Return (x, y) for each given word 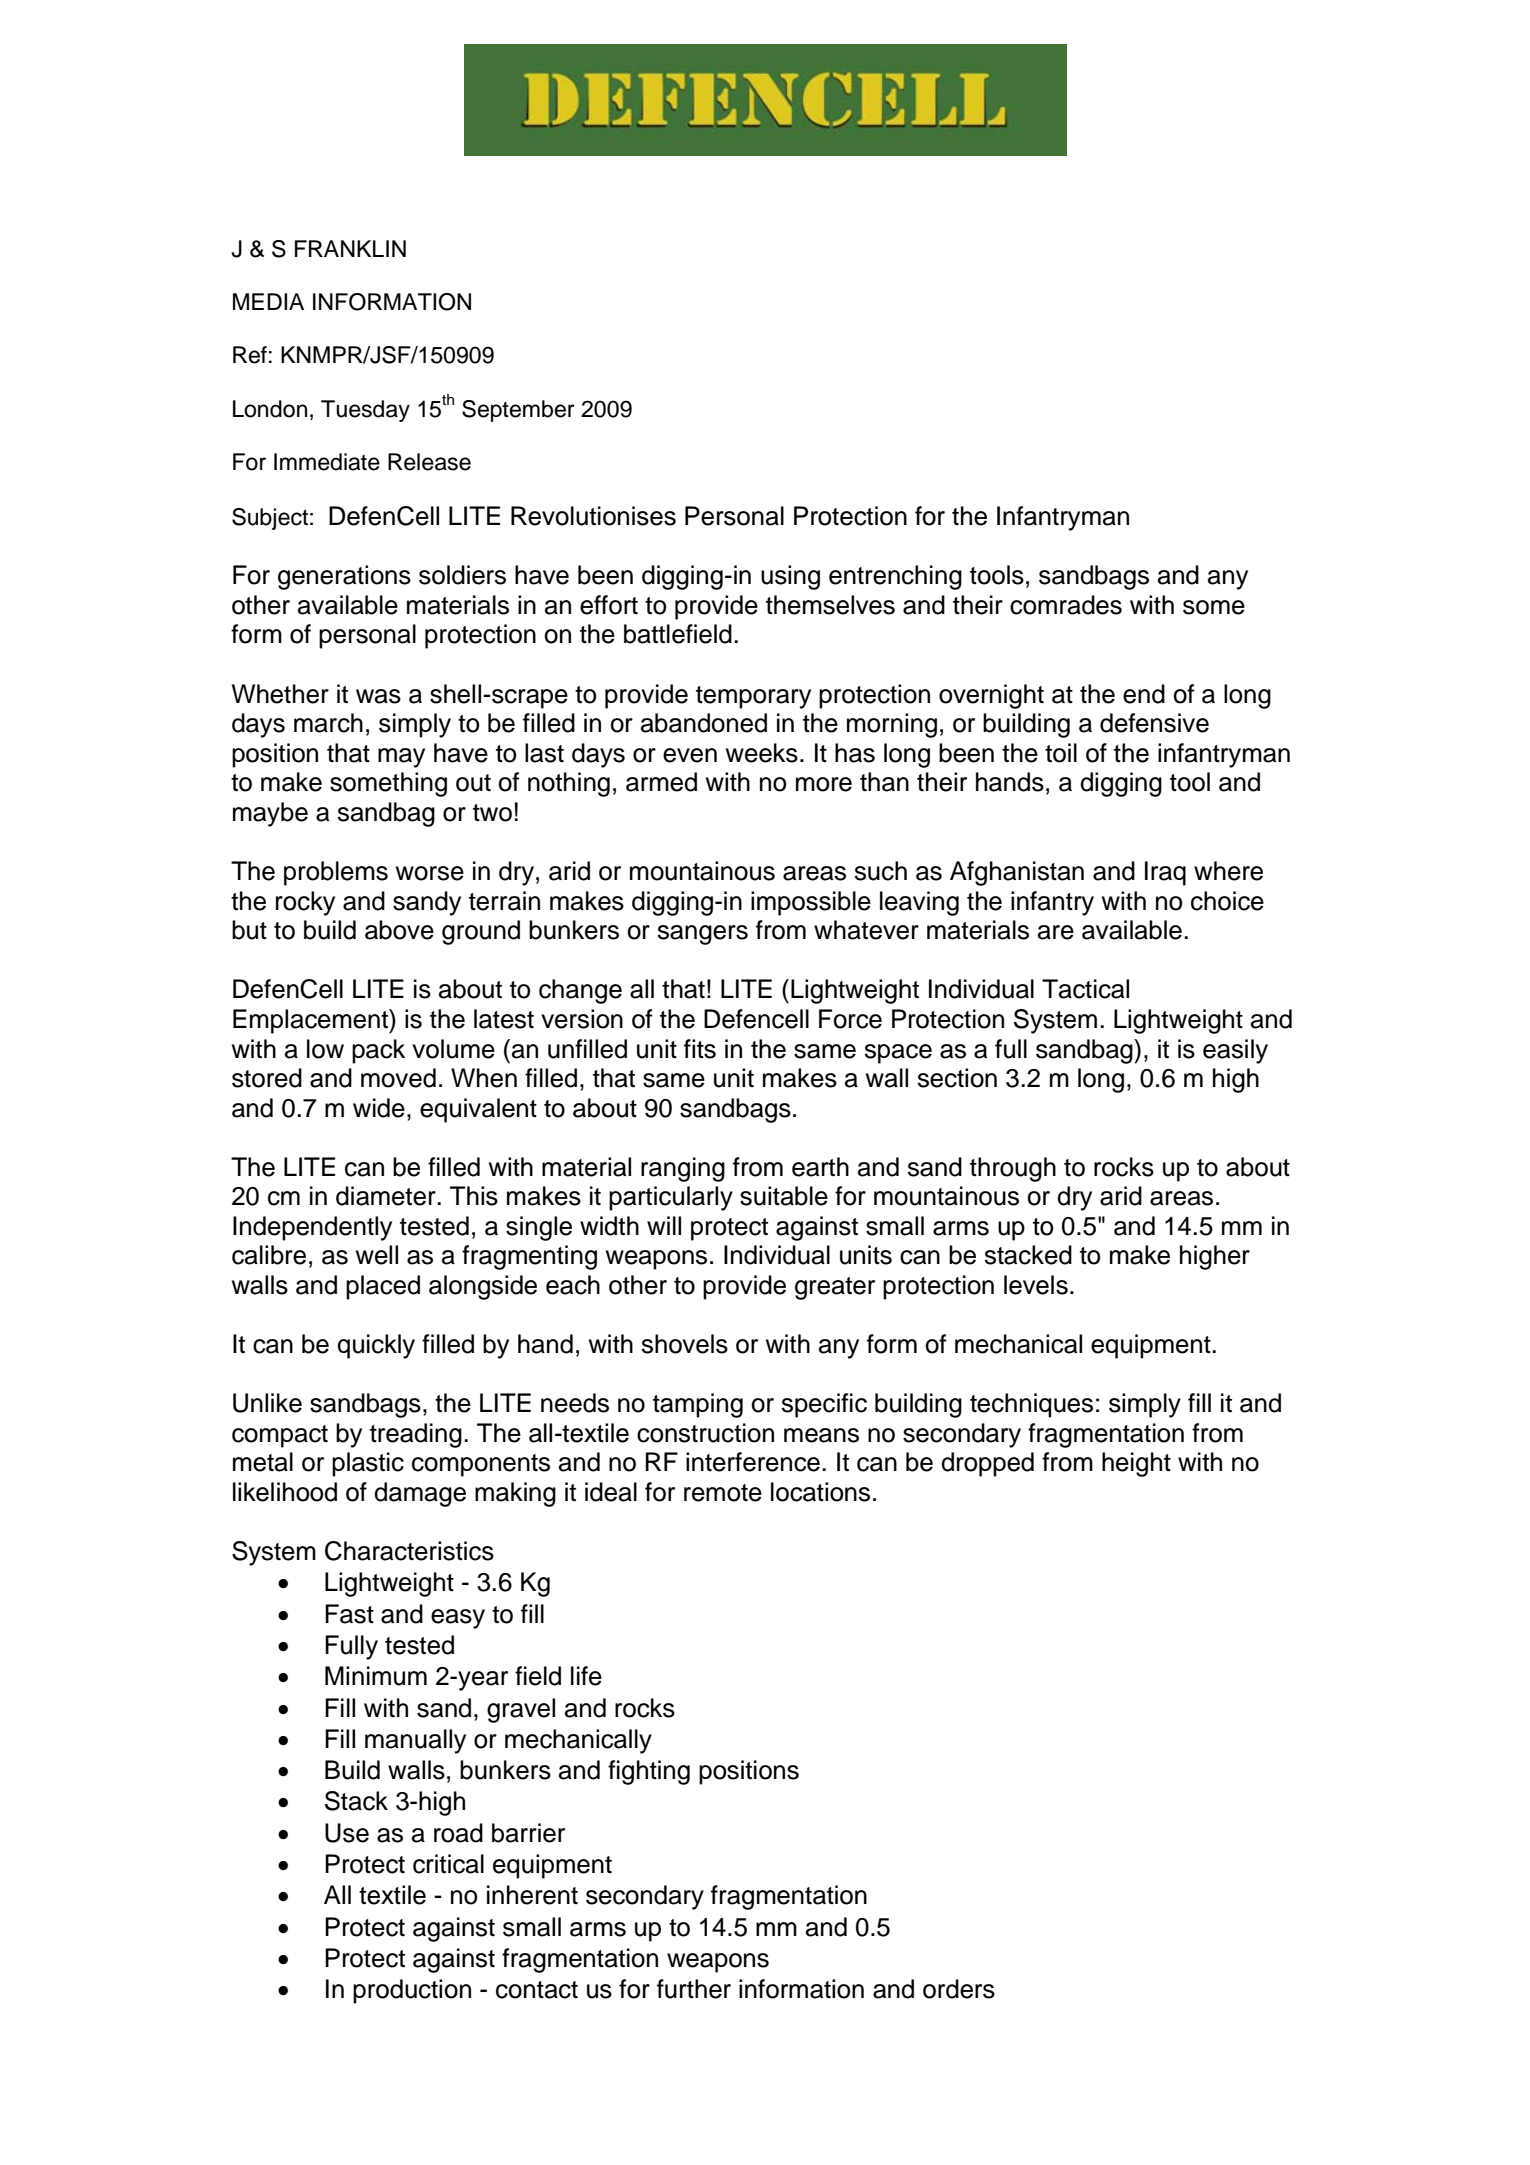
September (518, 411)
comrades (1066, 605)
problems (336, 873)
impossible (811, 903)
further (694, 1989)
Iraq (1165, 873)
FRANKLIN (350, 248)
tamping (698, 1405)
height (1136, 1464)
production (412, 1991)
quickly (376, 1346)
